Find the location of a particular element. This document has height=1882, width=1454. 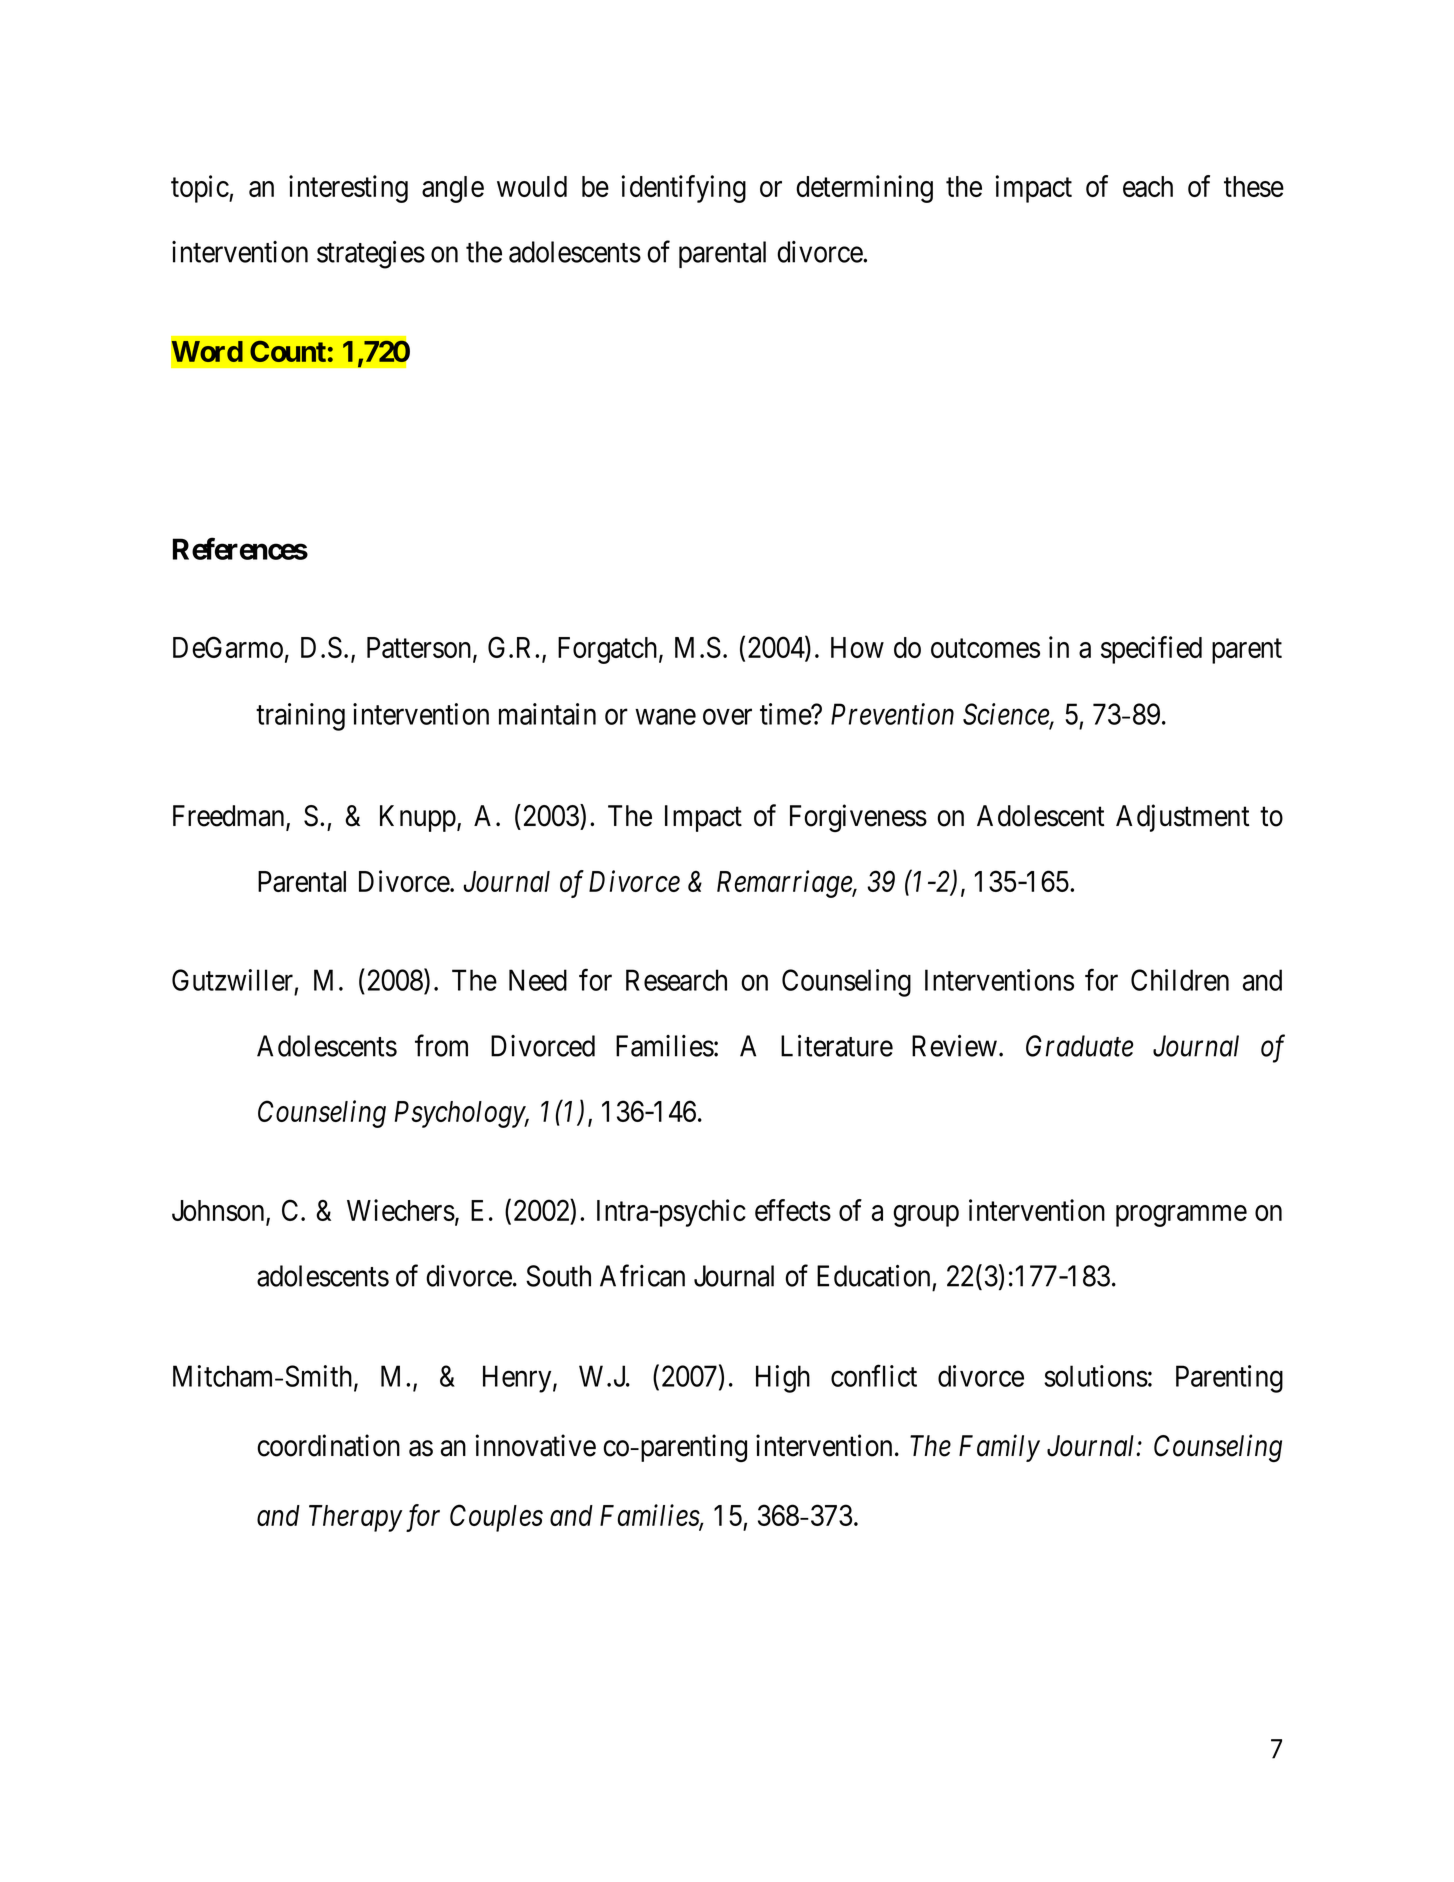

each is located at coordinates (1148, 186).
